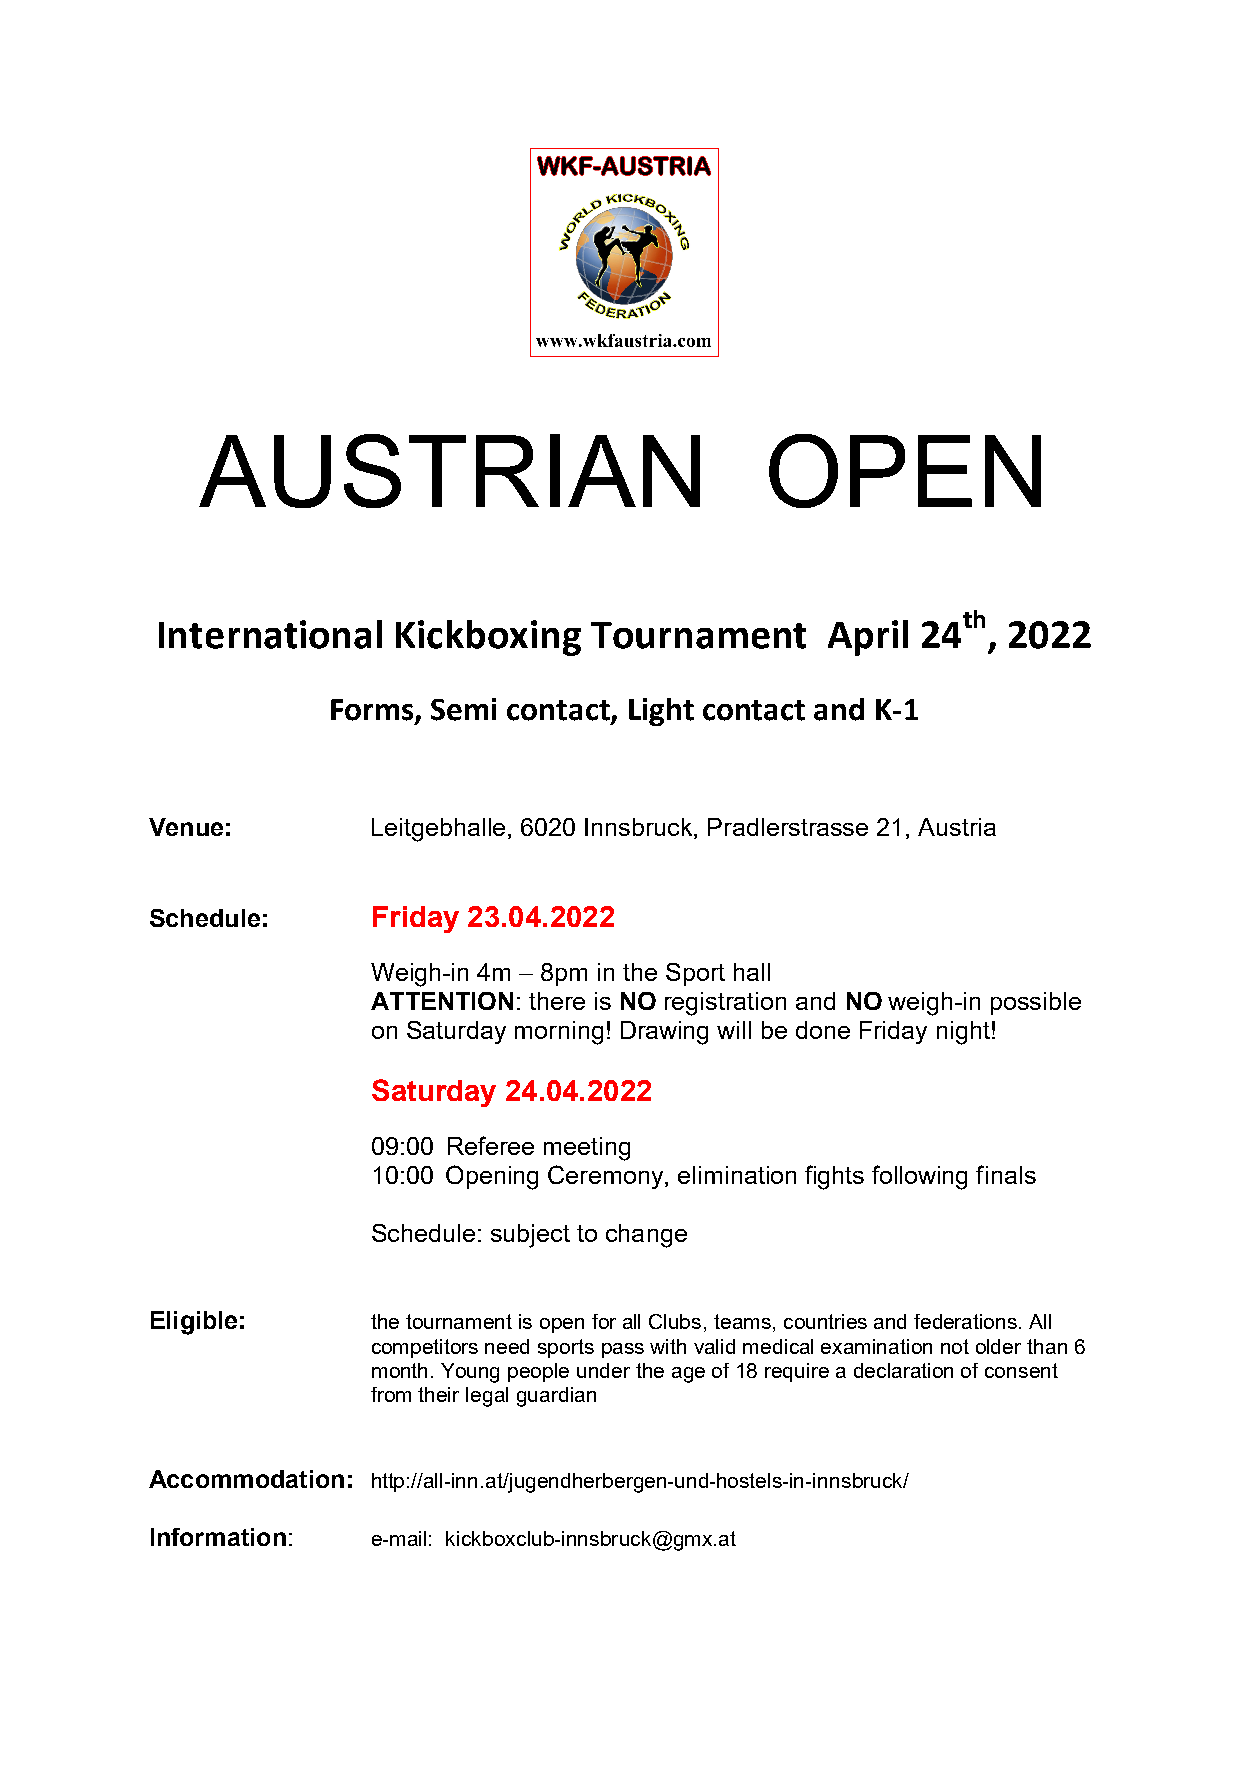 The height and width of the document is (1767, 1249). Describe the element at coordinates (442, 1001) in the document. I see `ATTENTION` at that location.
